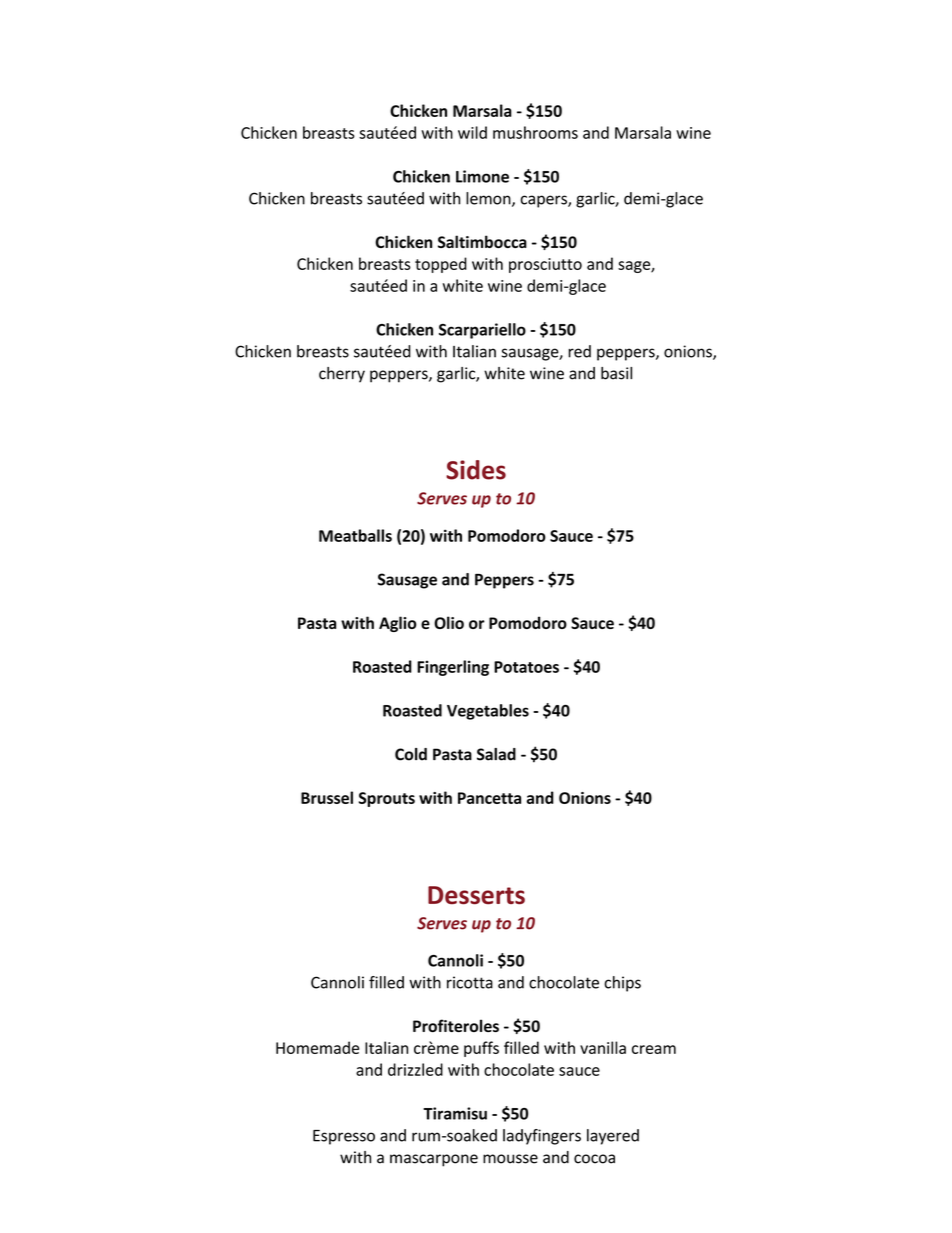 This document has height=1233, width=952. What do you see at coordinates (622, 984) in the document?
I see `chips` at bounding box center [622, 984].
